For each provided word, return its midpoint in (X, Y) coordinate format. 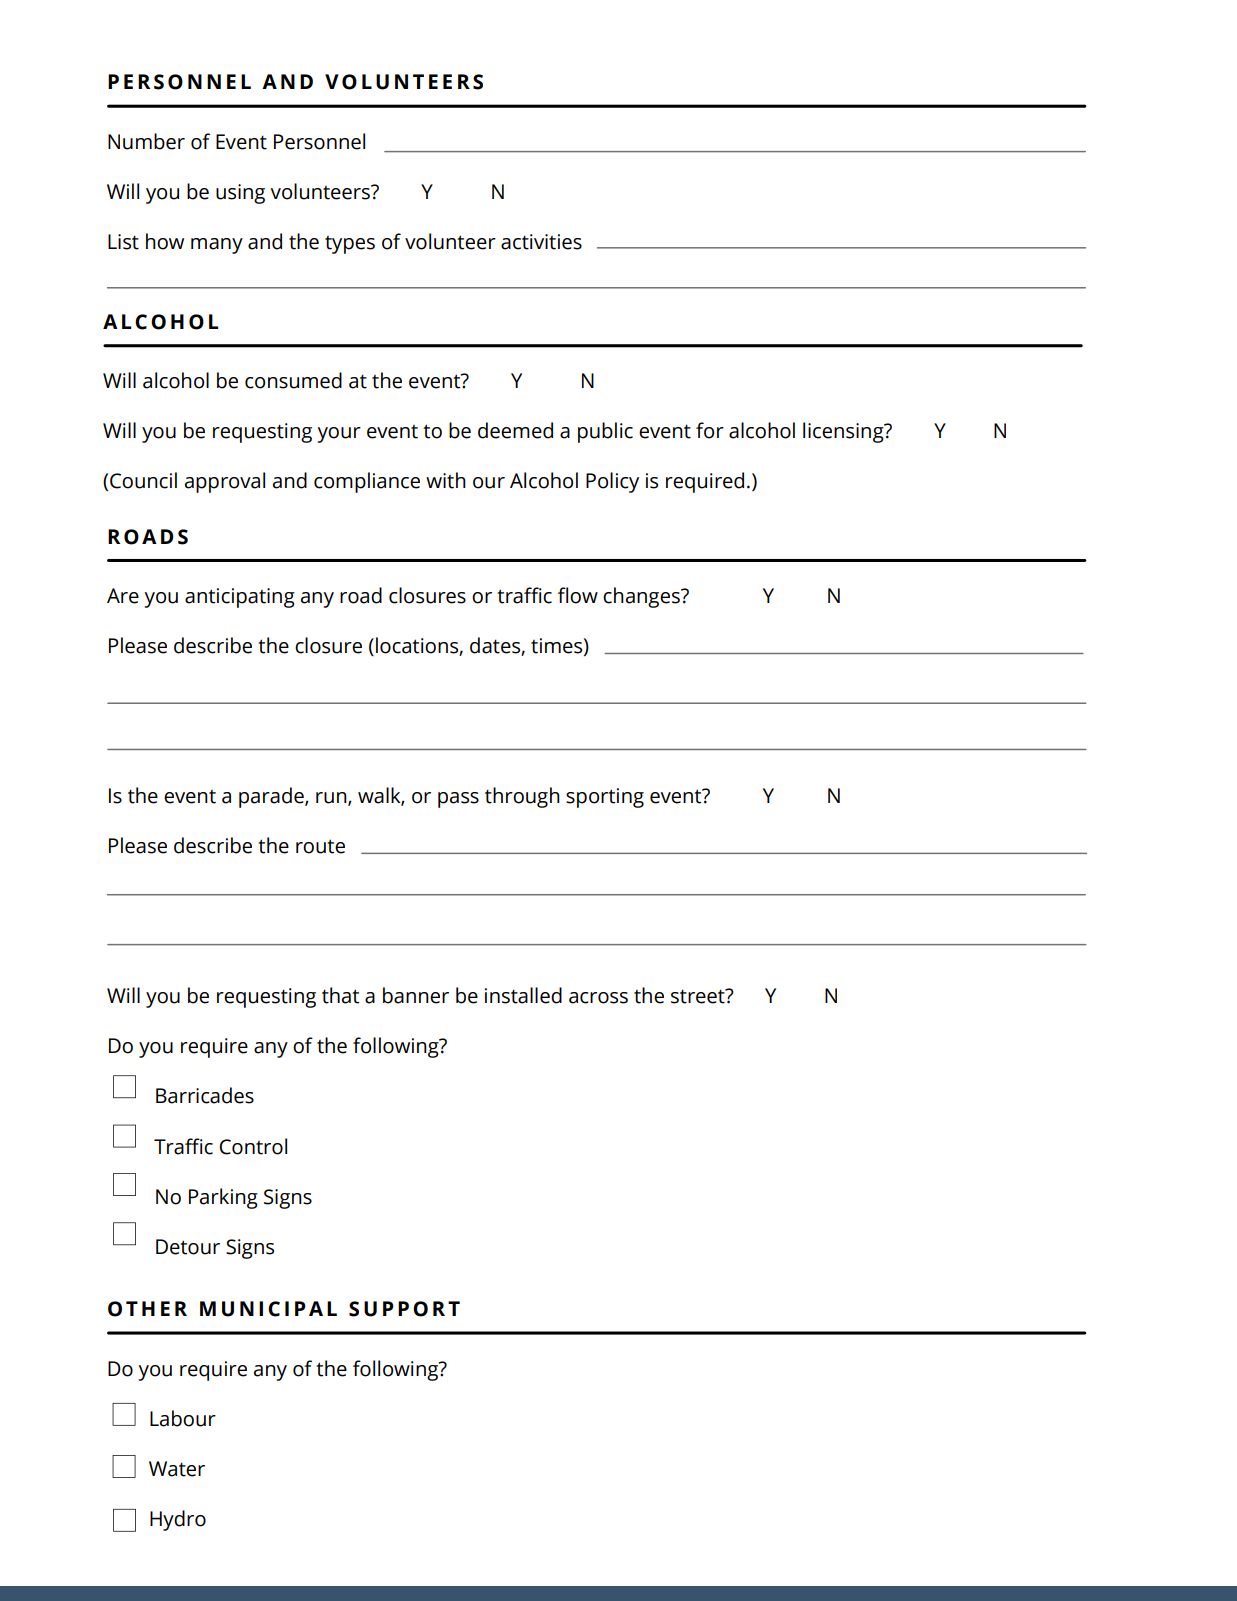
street (699, 996)
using (240, 194)
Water (177, 1469)
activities (541, 242)
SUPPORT (404, 1309)
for (710, 430)
